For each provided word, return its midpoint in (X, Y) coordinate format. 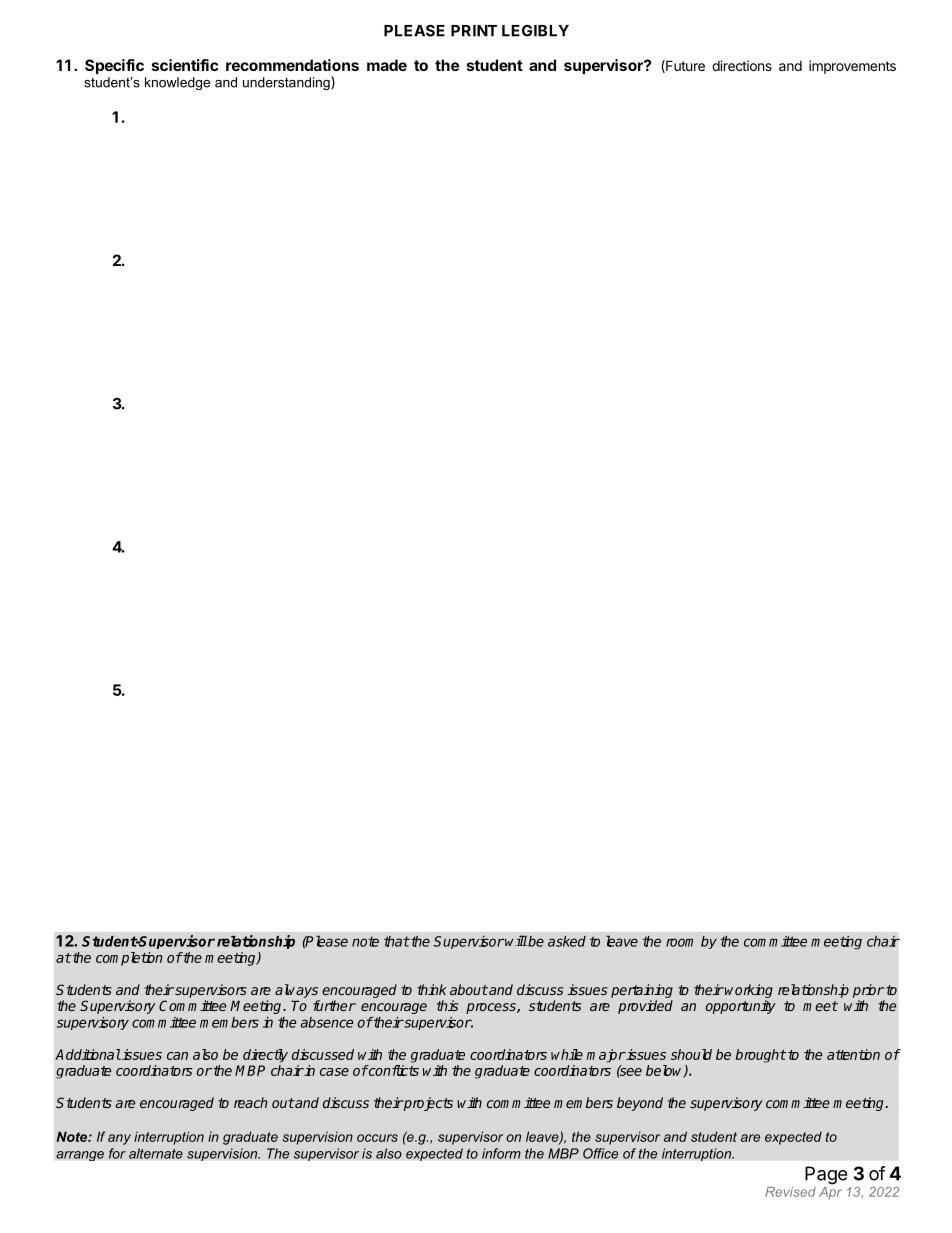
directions (742, 65)
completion (129, 959)
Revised (790, 1192)
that (397, 941)
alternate (156, 1153)
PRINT (474, 31)
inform (501, 1153)
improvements (852, 67)
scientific (185, 65)
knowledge (177, 83)
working (749, 992)
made (387, 65)
